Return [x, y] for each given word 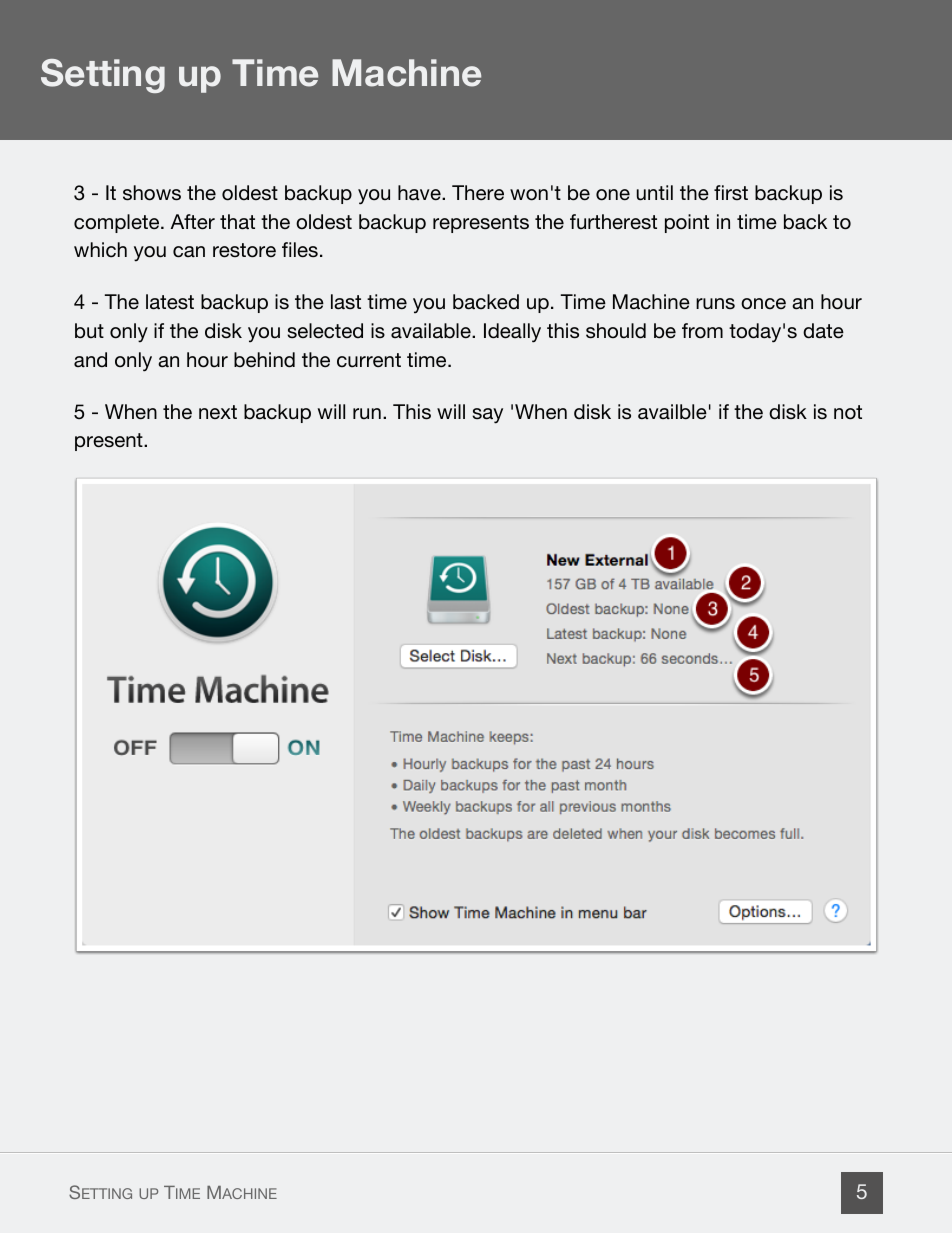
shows [152, 193]
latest [170, 302]
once [763, 303]
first [731, 192]
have [420, 193]
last [346, 302]
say [487, 416]
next [218, 412]
